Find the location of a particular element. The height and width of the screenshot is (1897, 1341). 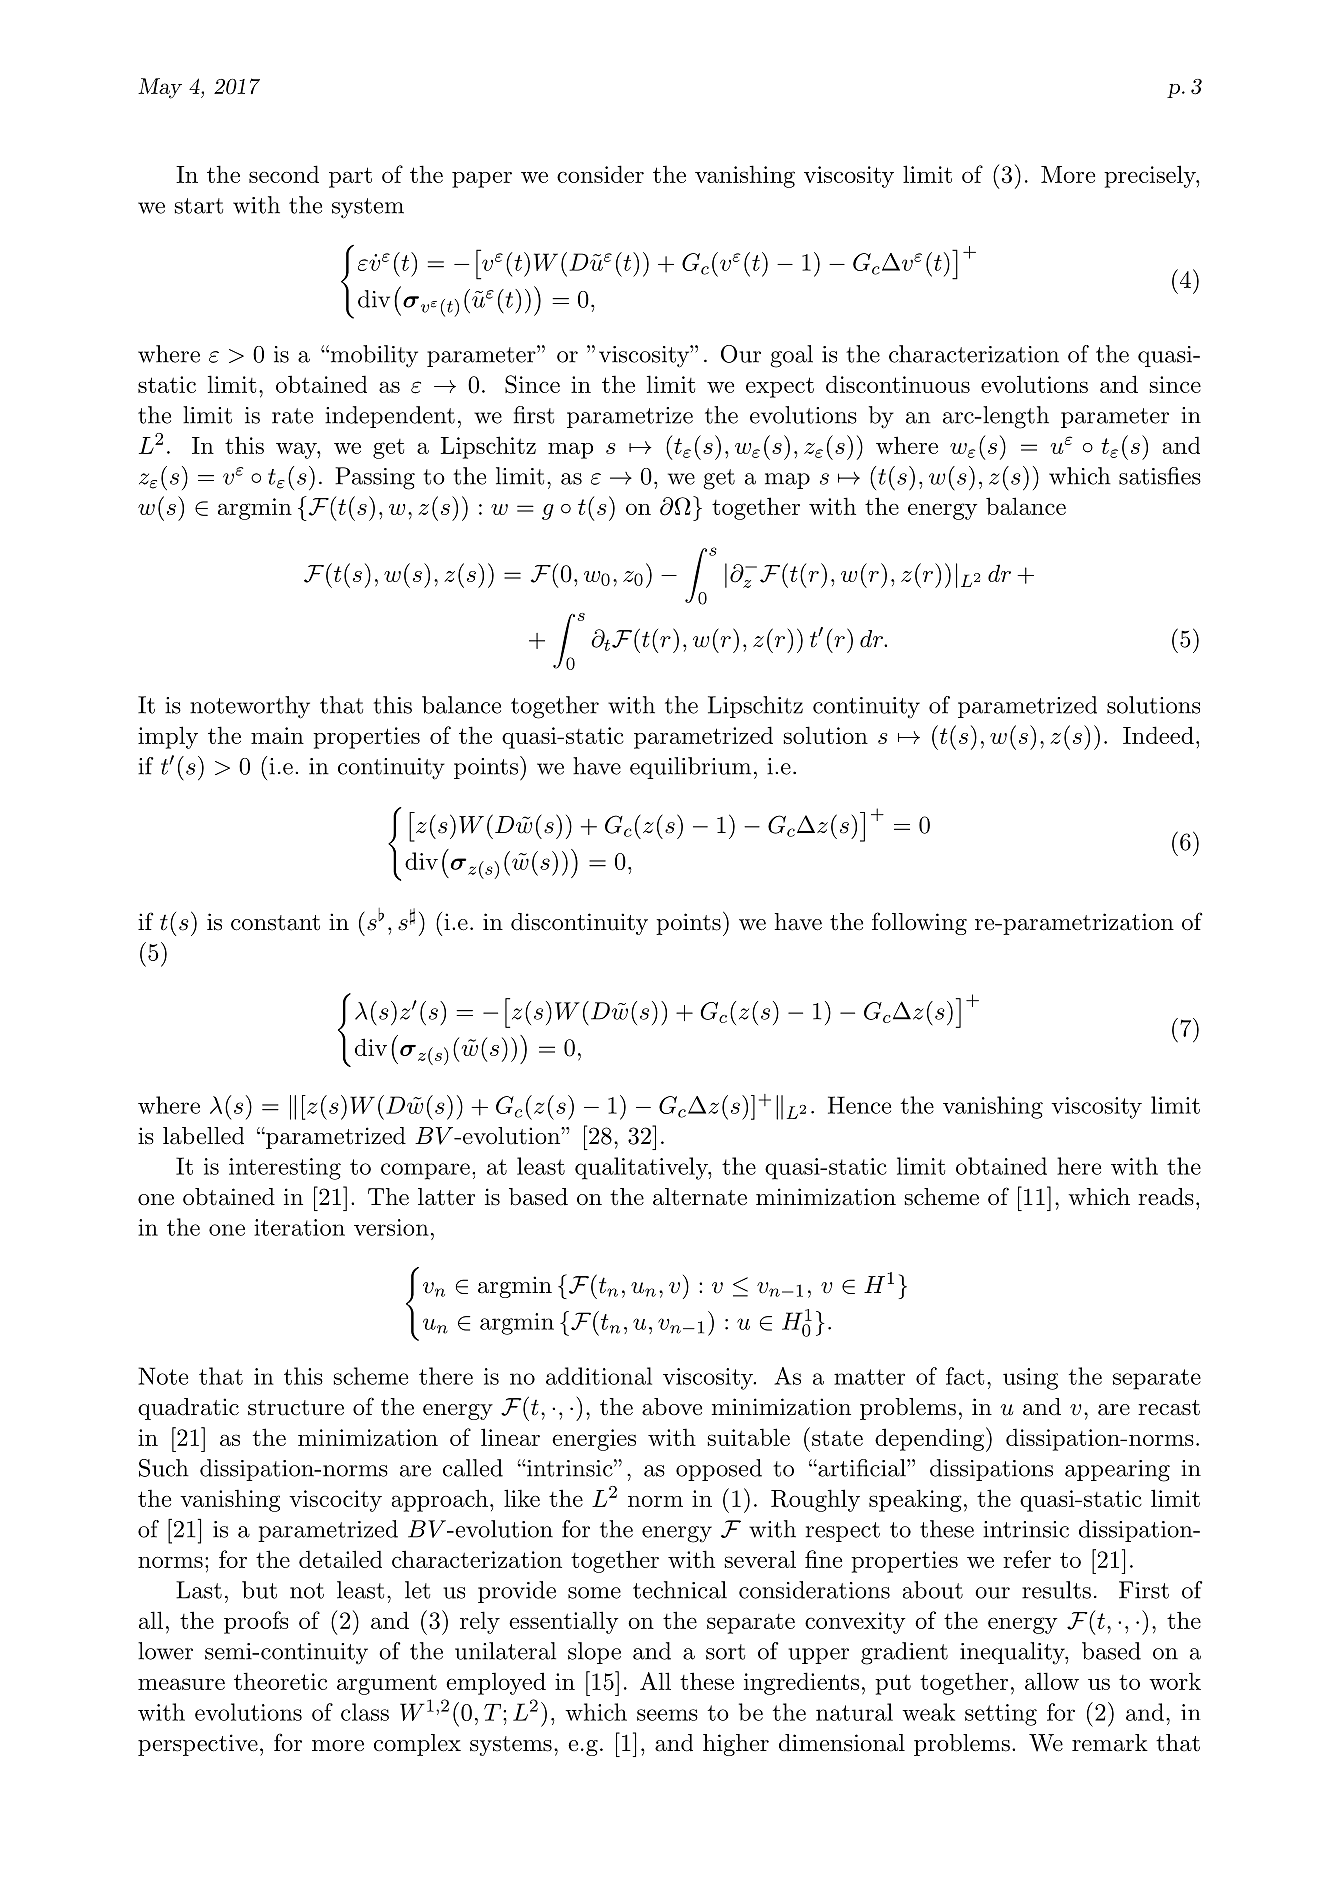

seems is located at coordinates (667, 1715).
